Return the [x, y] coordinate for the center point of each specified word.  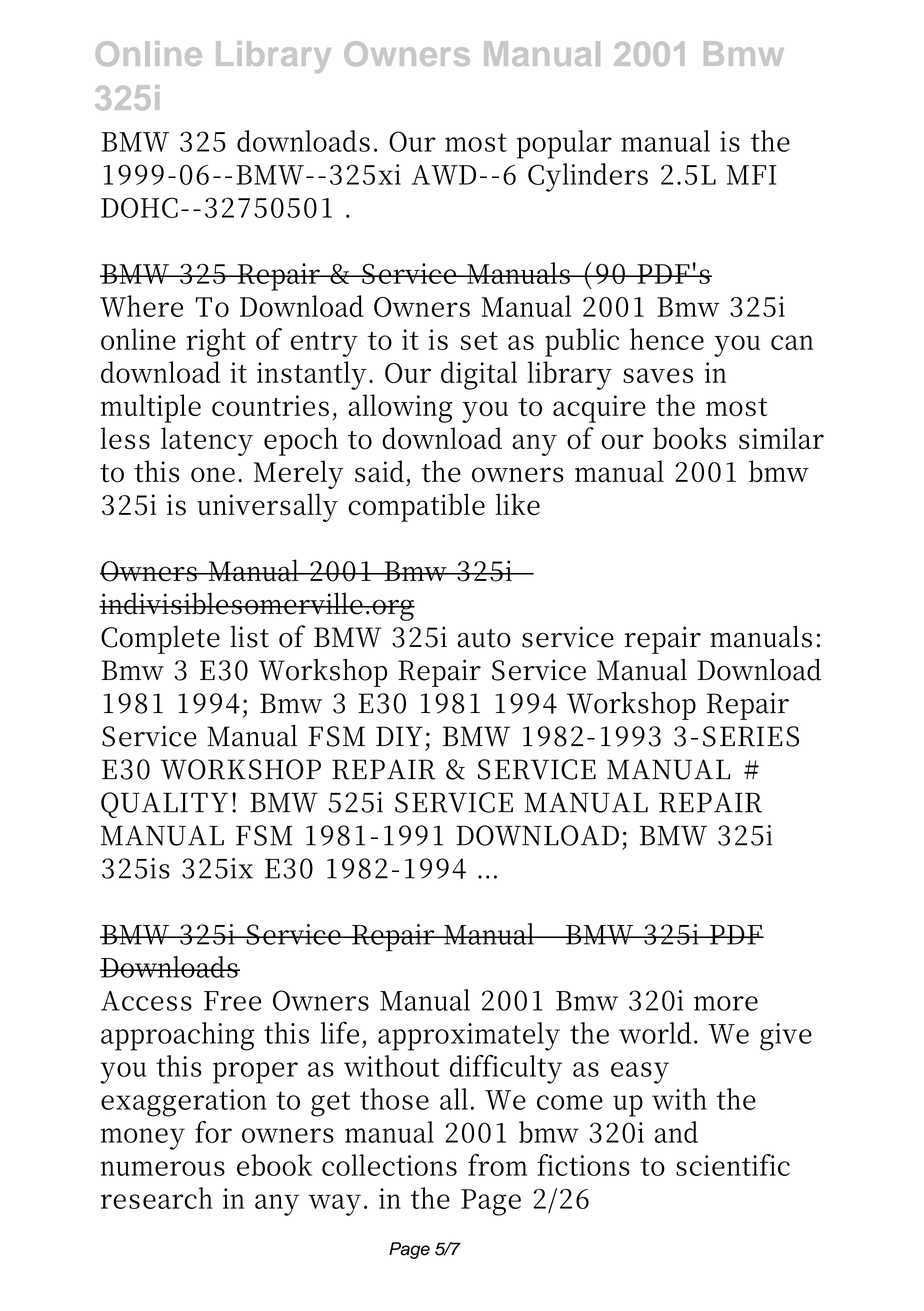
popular [564, 144]
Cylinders [588, 177]
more [726, 1003]
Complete [160, 639]
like [517, 504]
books [689, 438]
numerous [163, 1168]
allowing [400, 408]
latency [207, 441]
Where [141, 306]
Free [232, 1001]
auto [484, 638]
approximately [469, 1036]
